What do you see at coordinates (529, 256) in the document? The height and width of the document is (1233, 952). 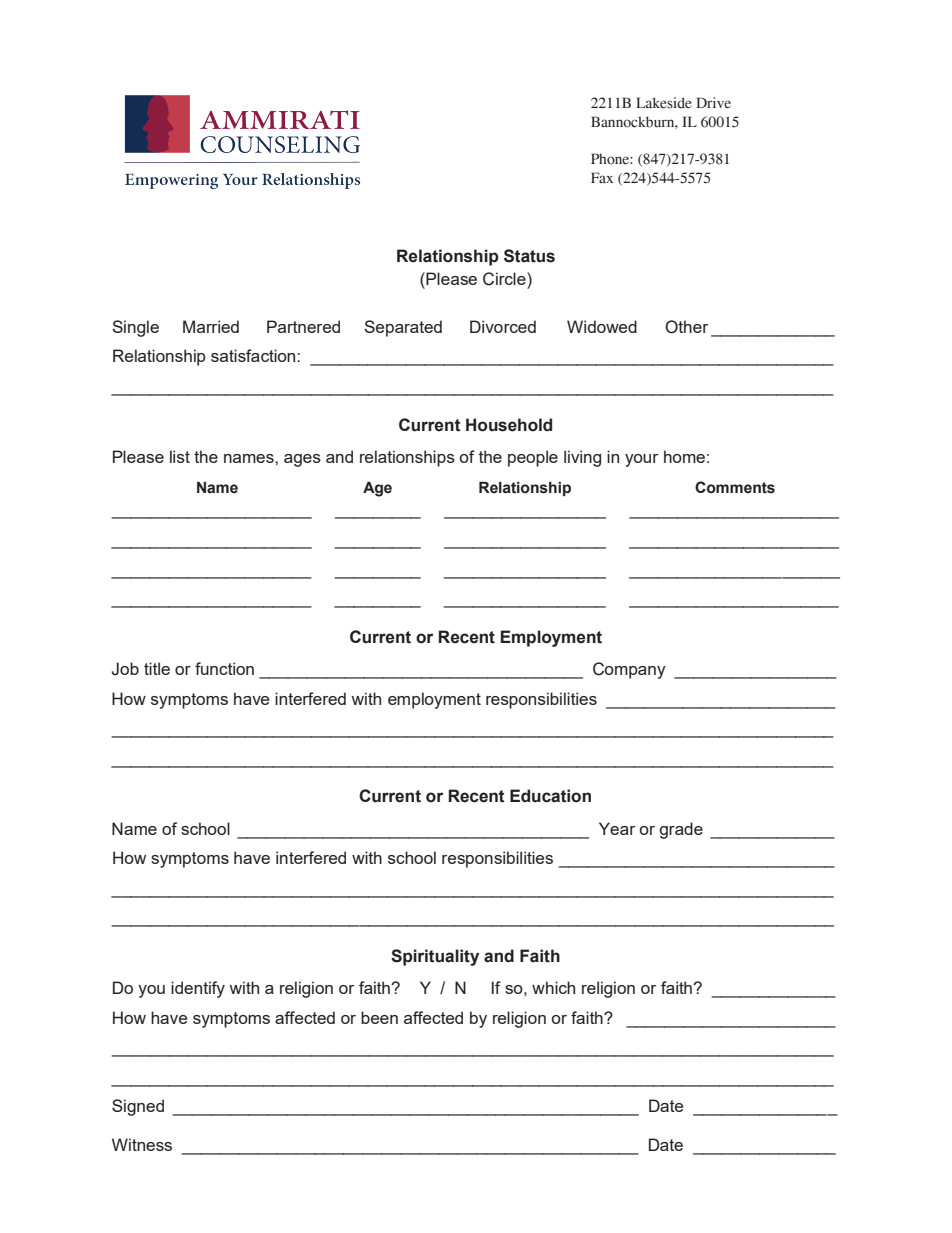 I see `Status` at bounding box center [529, 256].
